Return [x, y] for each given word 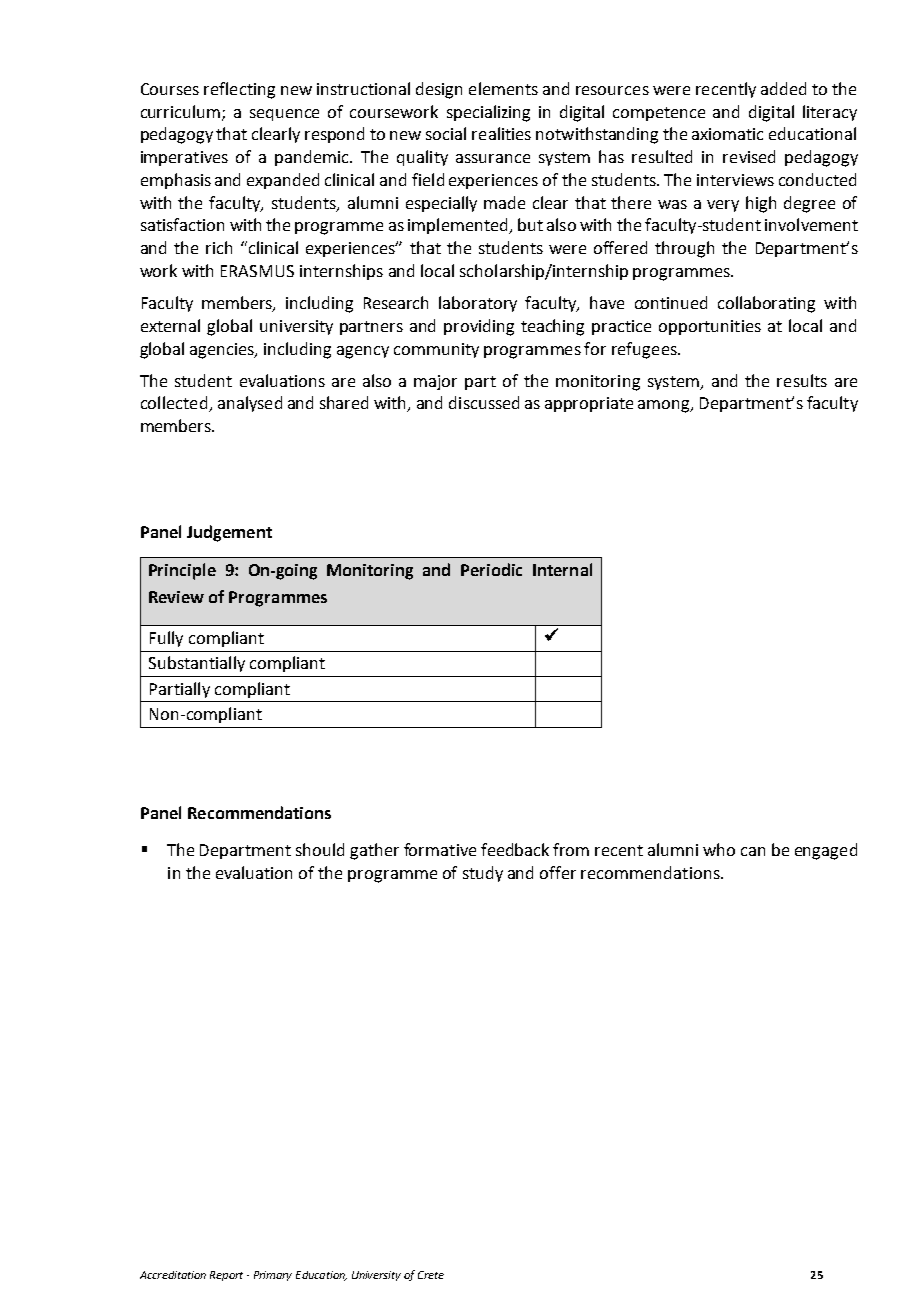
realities [501, 133]
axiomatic [727, 134]
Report [226, 1276]
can [753, 851]
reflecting [239, 90]
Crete [431, 1275]
